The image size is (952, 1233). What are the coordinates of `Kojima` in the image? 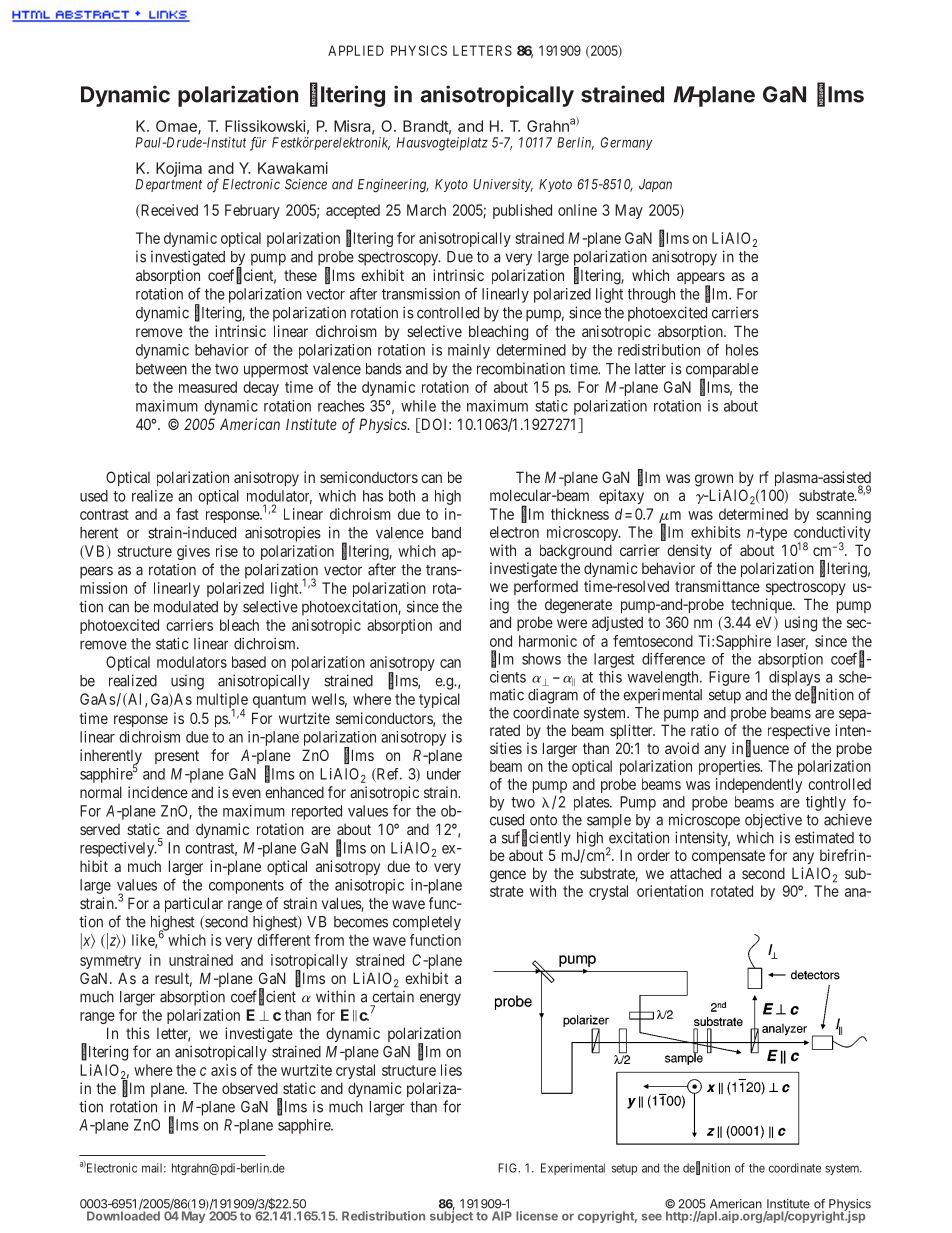 It's located at (179, 169).
